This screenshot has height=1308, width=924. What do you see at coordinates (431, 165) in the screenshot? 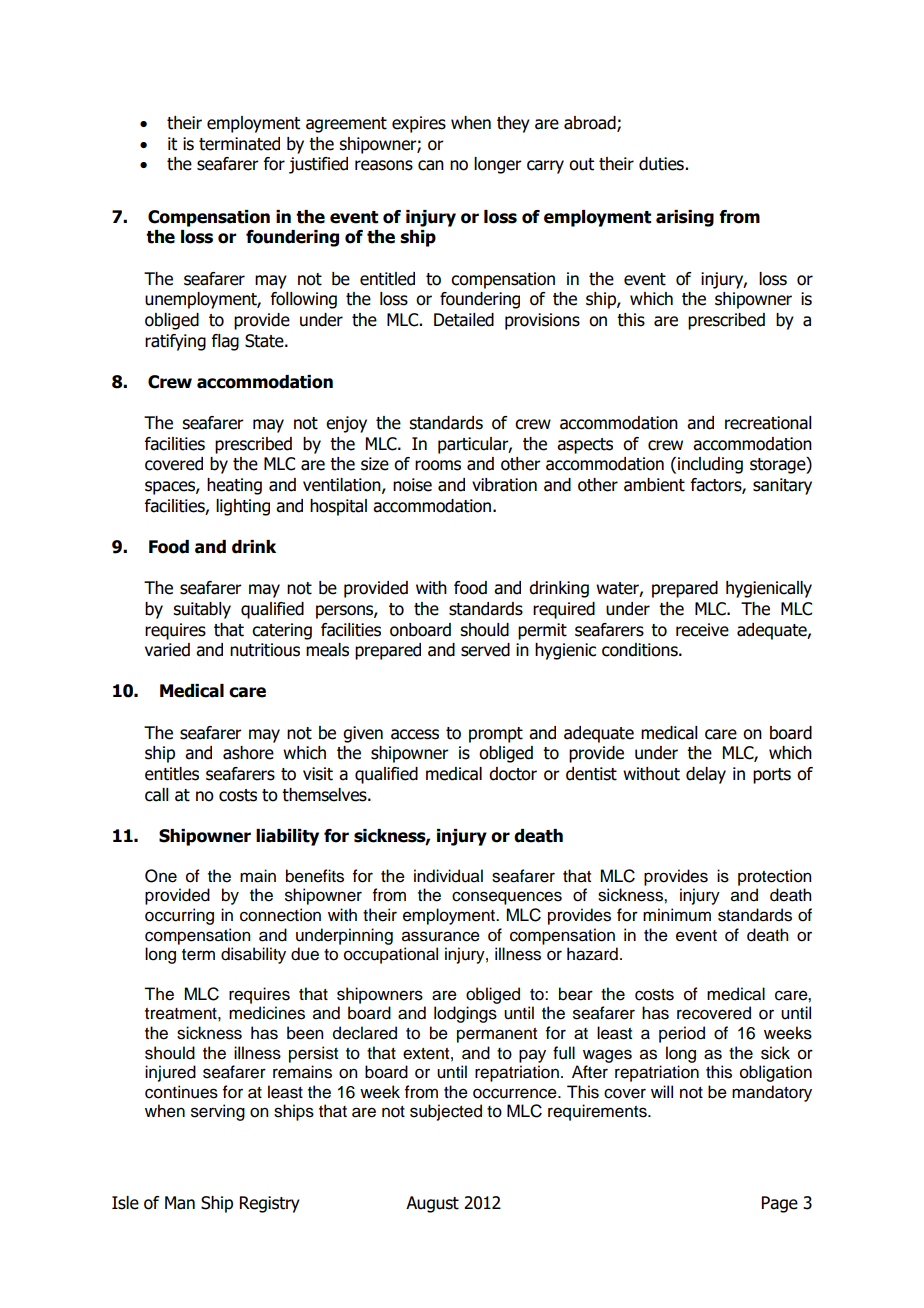
I see `can` at bounding box center [431, 165].
